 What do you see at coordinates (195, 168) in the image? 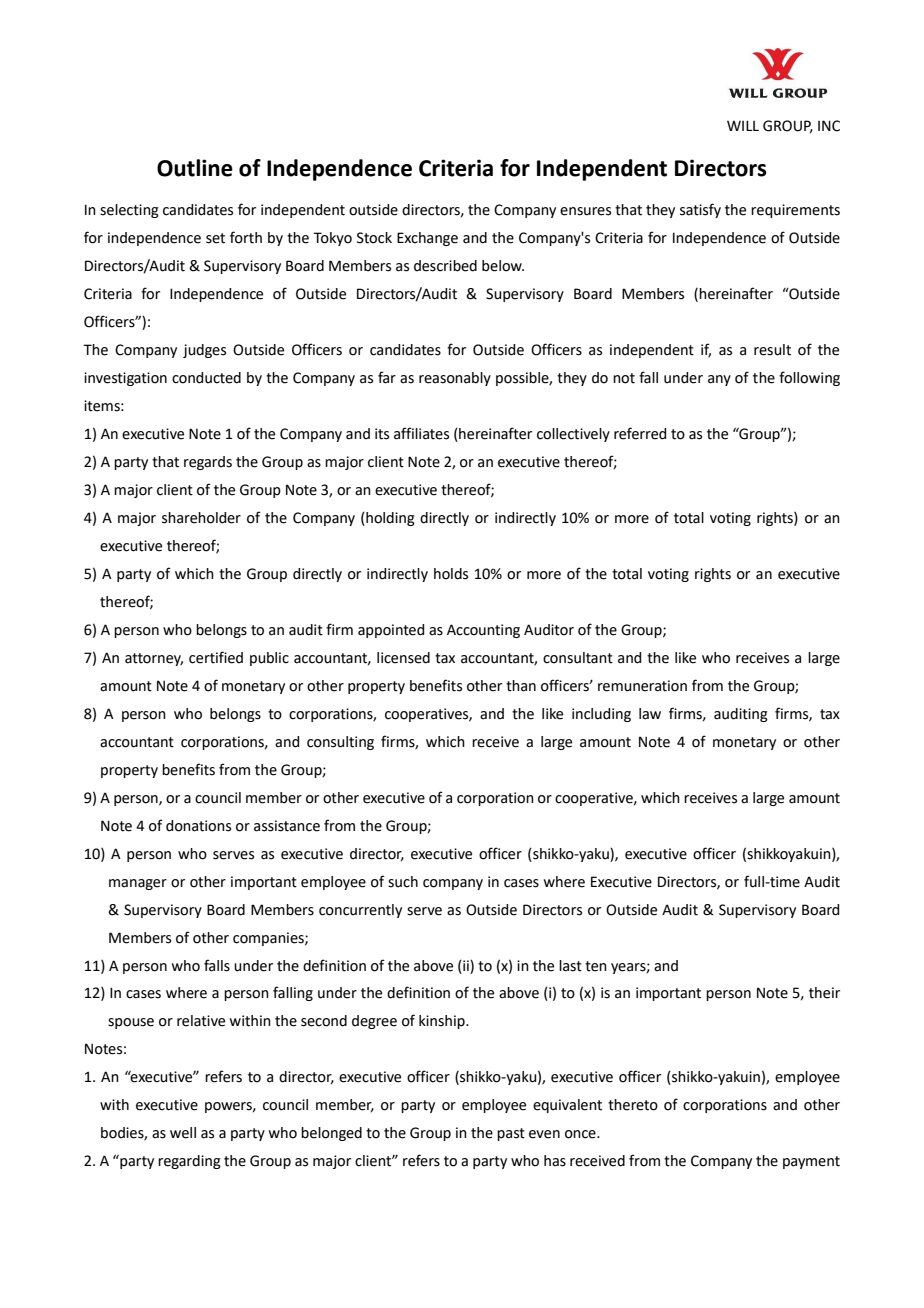
I see `Outline` at bounding box center [195, 168].
